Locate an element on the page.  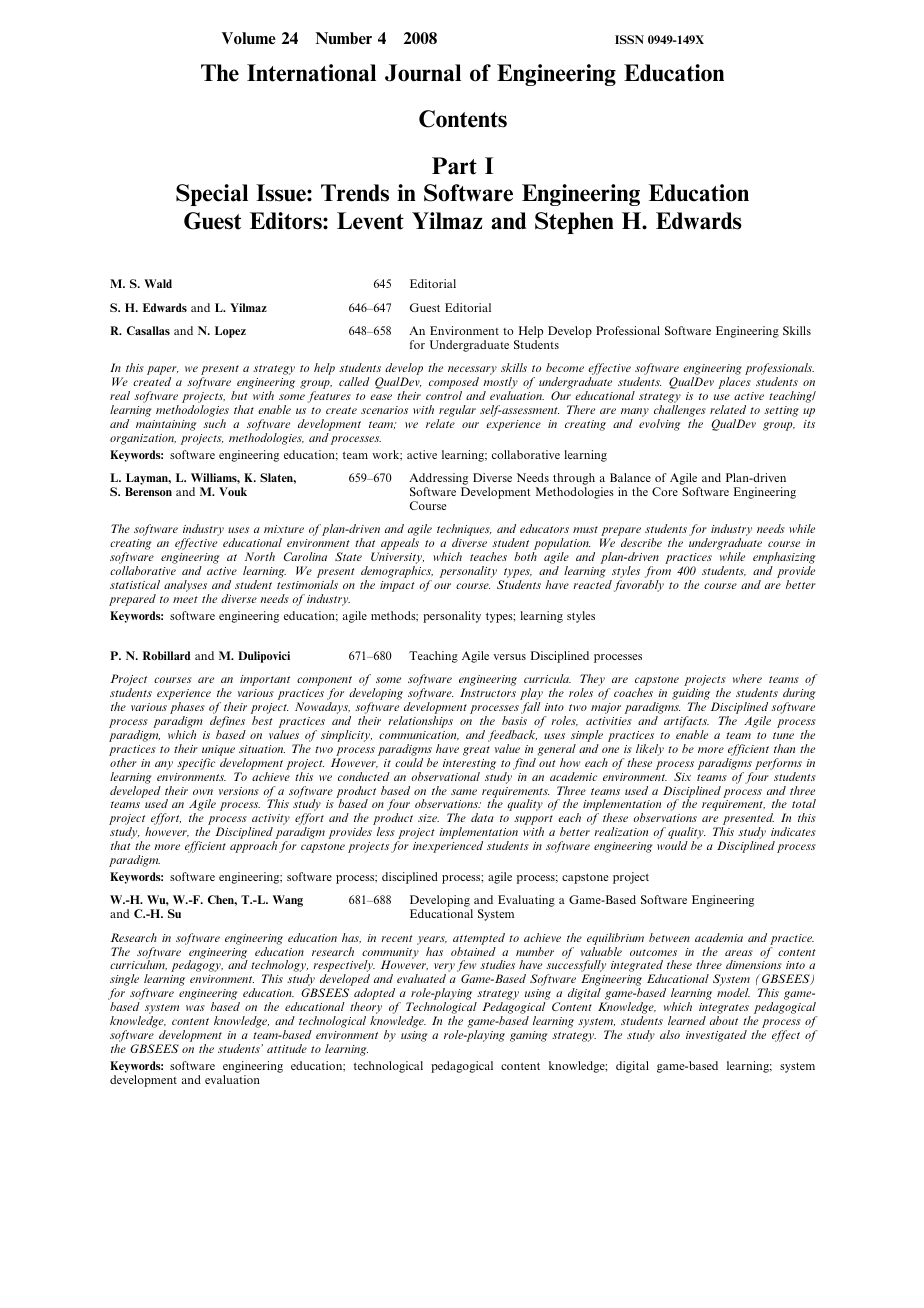
Six is located at coordinates (682, 776).
